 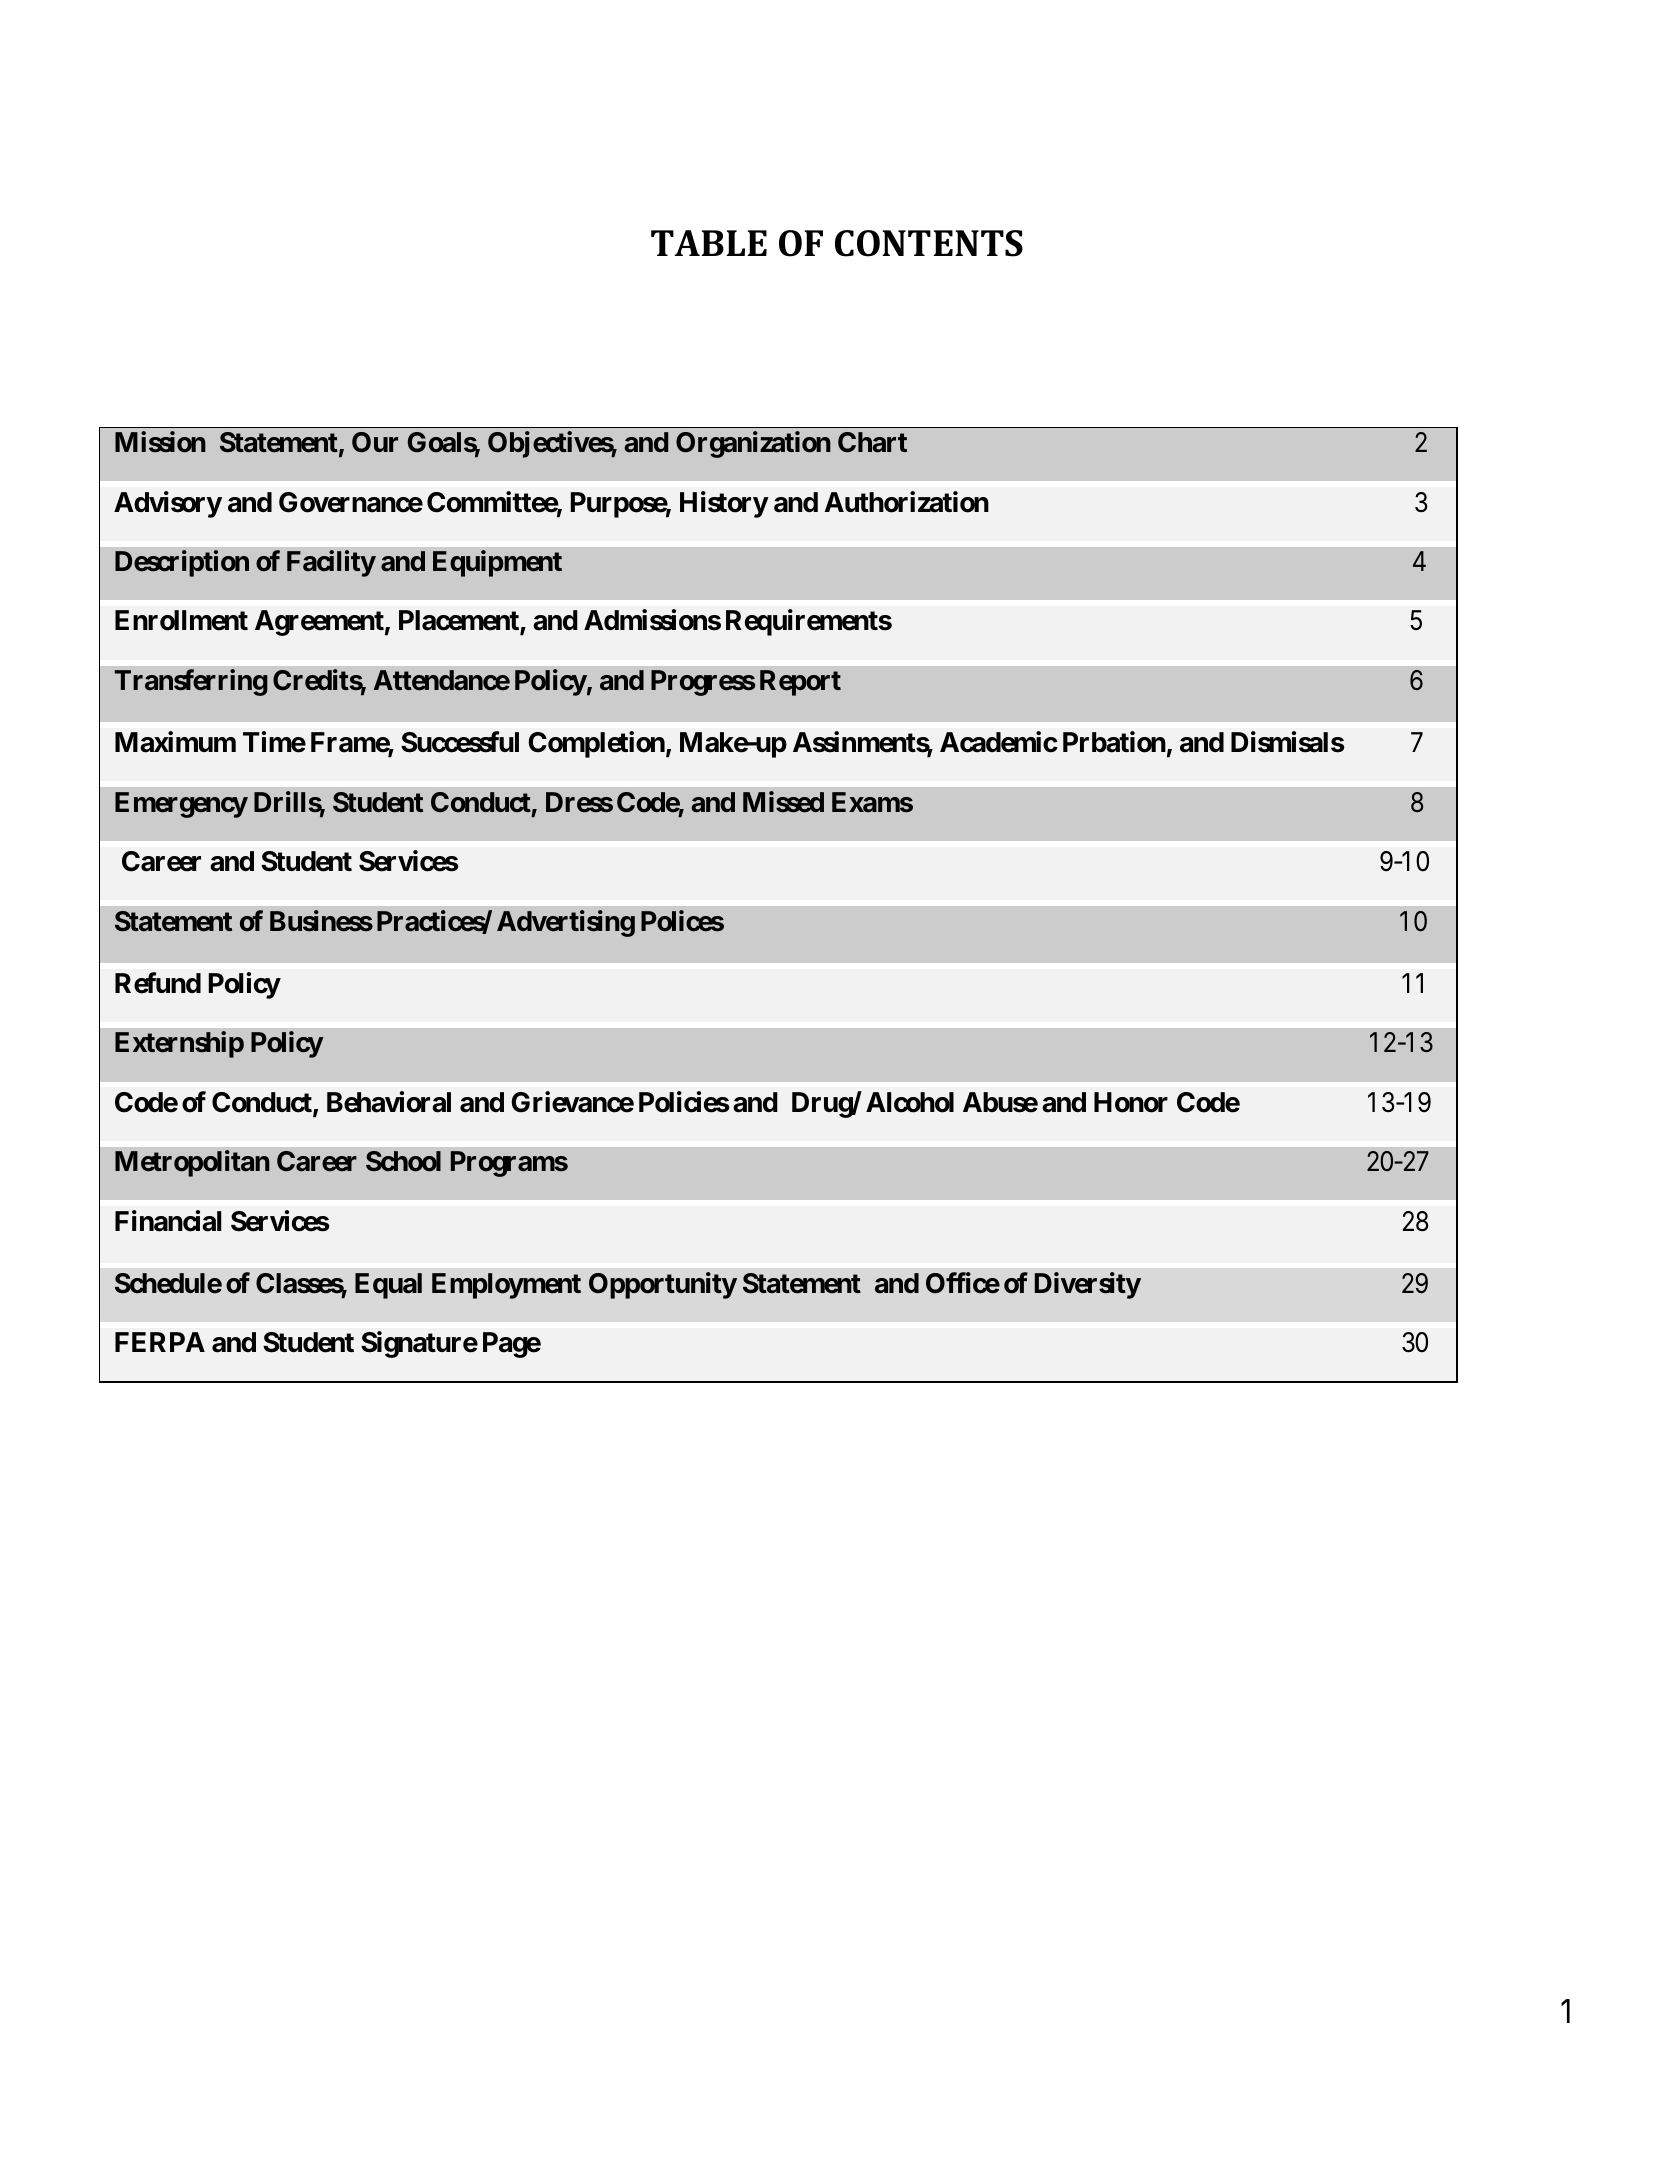 What do you see at coordinates (388, 1286) in the screenshot?
I see `Equal` at bounding box center [388, 1286].
